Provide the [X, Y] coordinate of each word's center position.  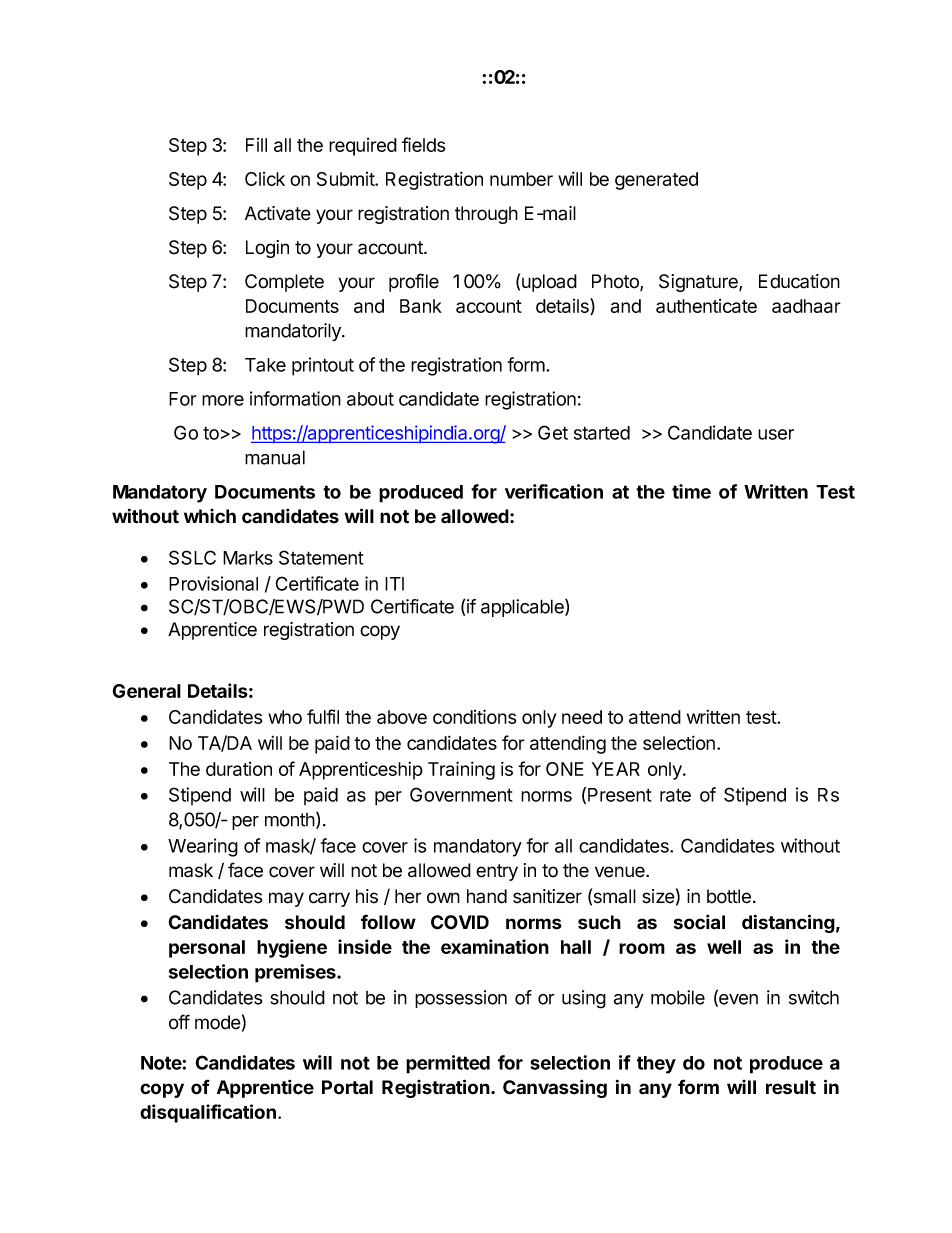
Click [265, 179]
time [691, 491]
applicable [523, 608]
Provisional [213, 583]
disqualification [208, 1113]
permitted [448, 1064]
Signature [699, 283]
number [521, 179]
